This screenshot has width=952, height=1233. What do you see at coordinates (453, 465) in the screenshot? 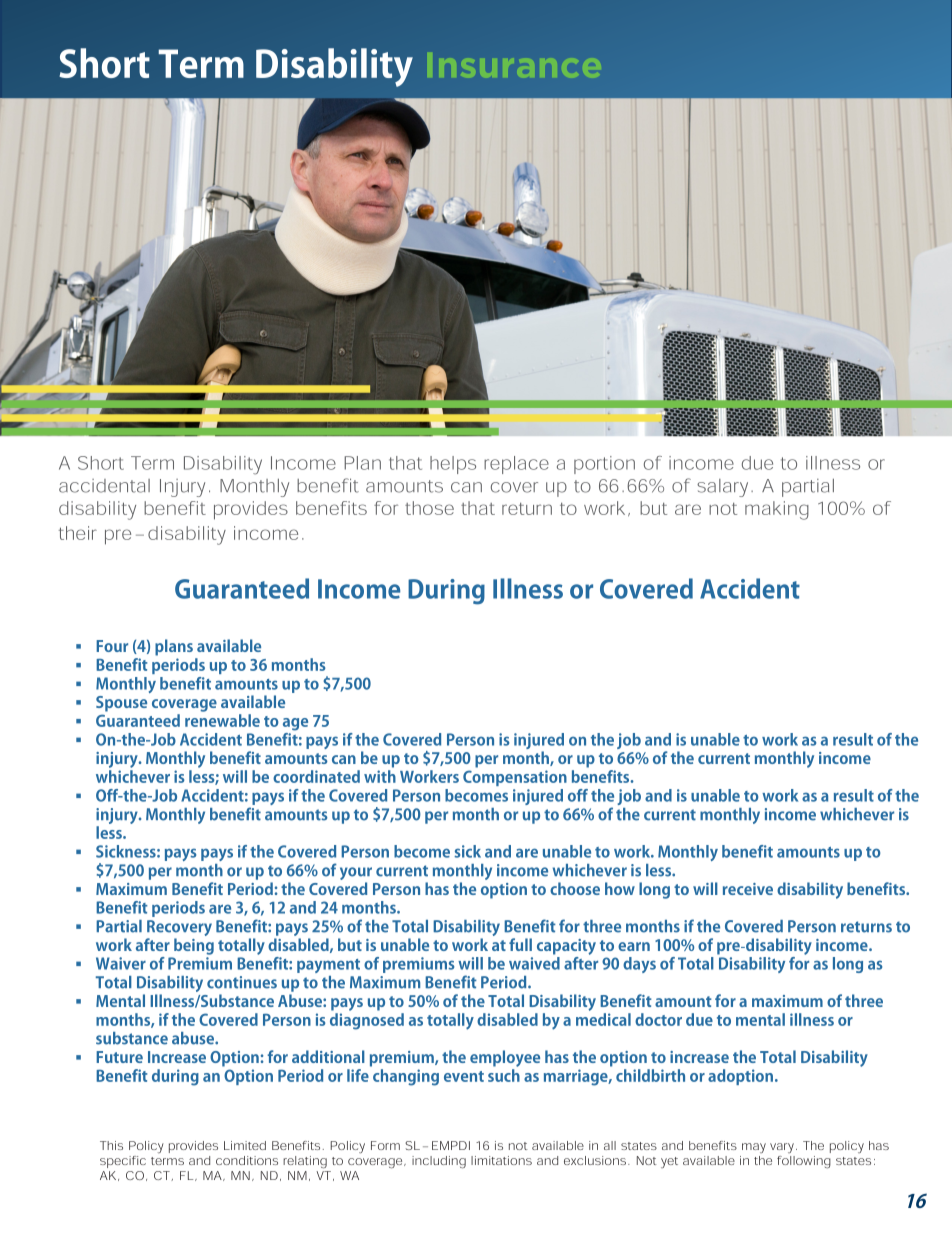
I see `helps` at bounding box center [453, 465].
